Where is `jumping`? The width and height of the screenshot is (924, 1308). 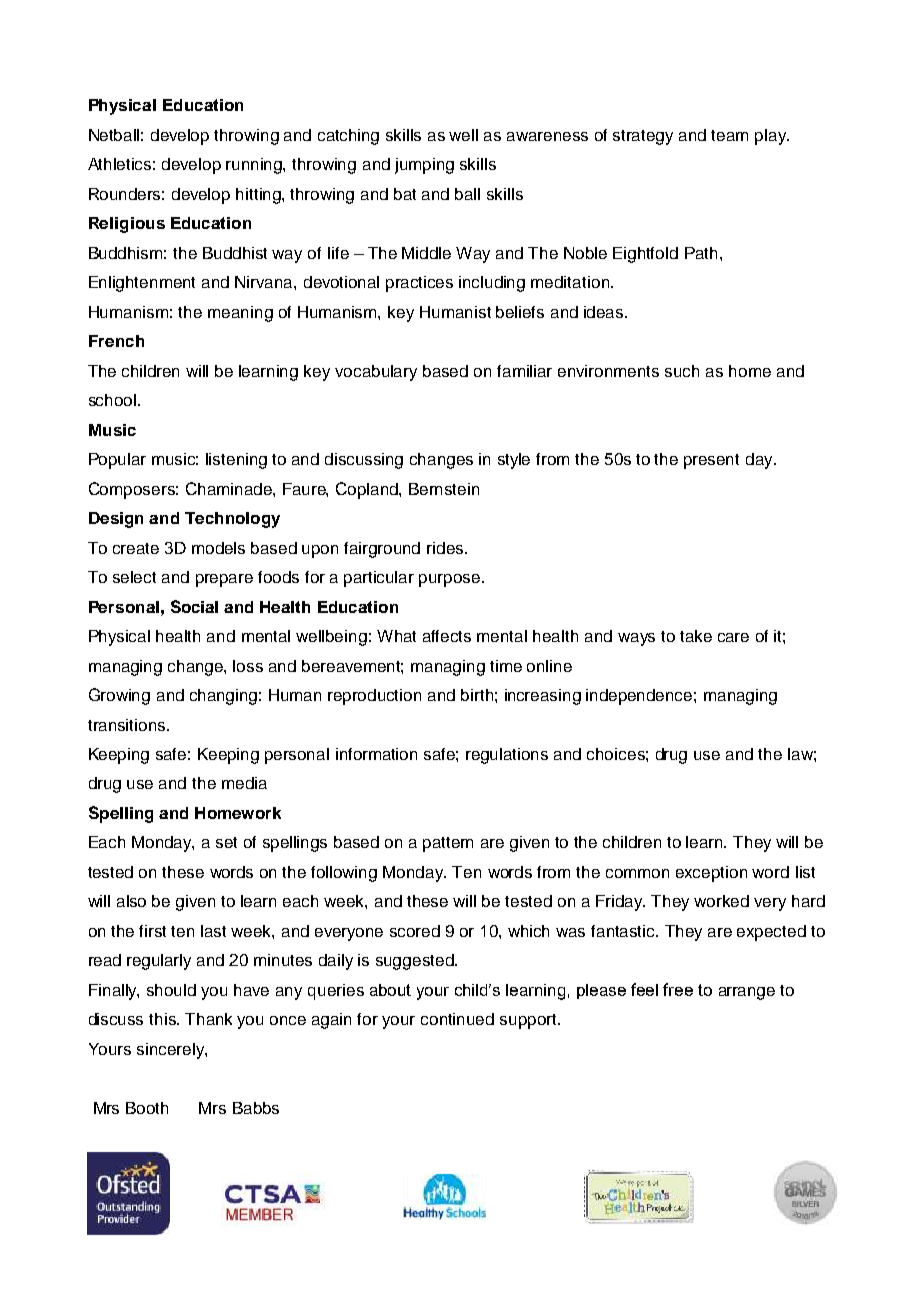 jumping is located at coordinates (424, 166).
